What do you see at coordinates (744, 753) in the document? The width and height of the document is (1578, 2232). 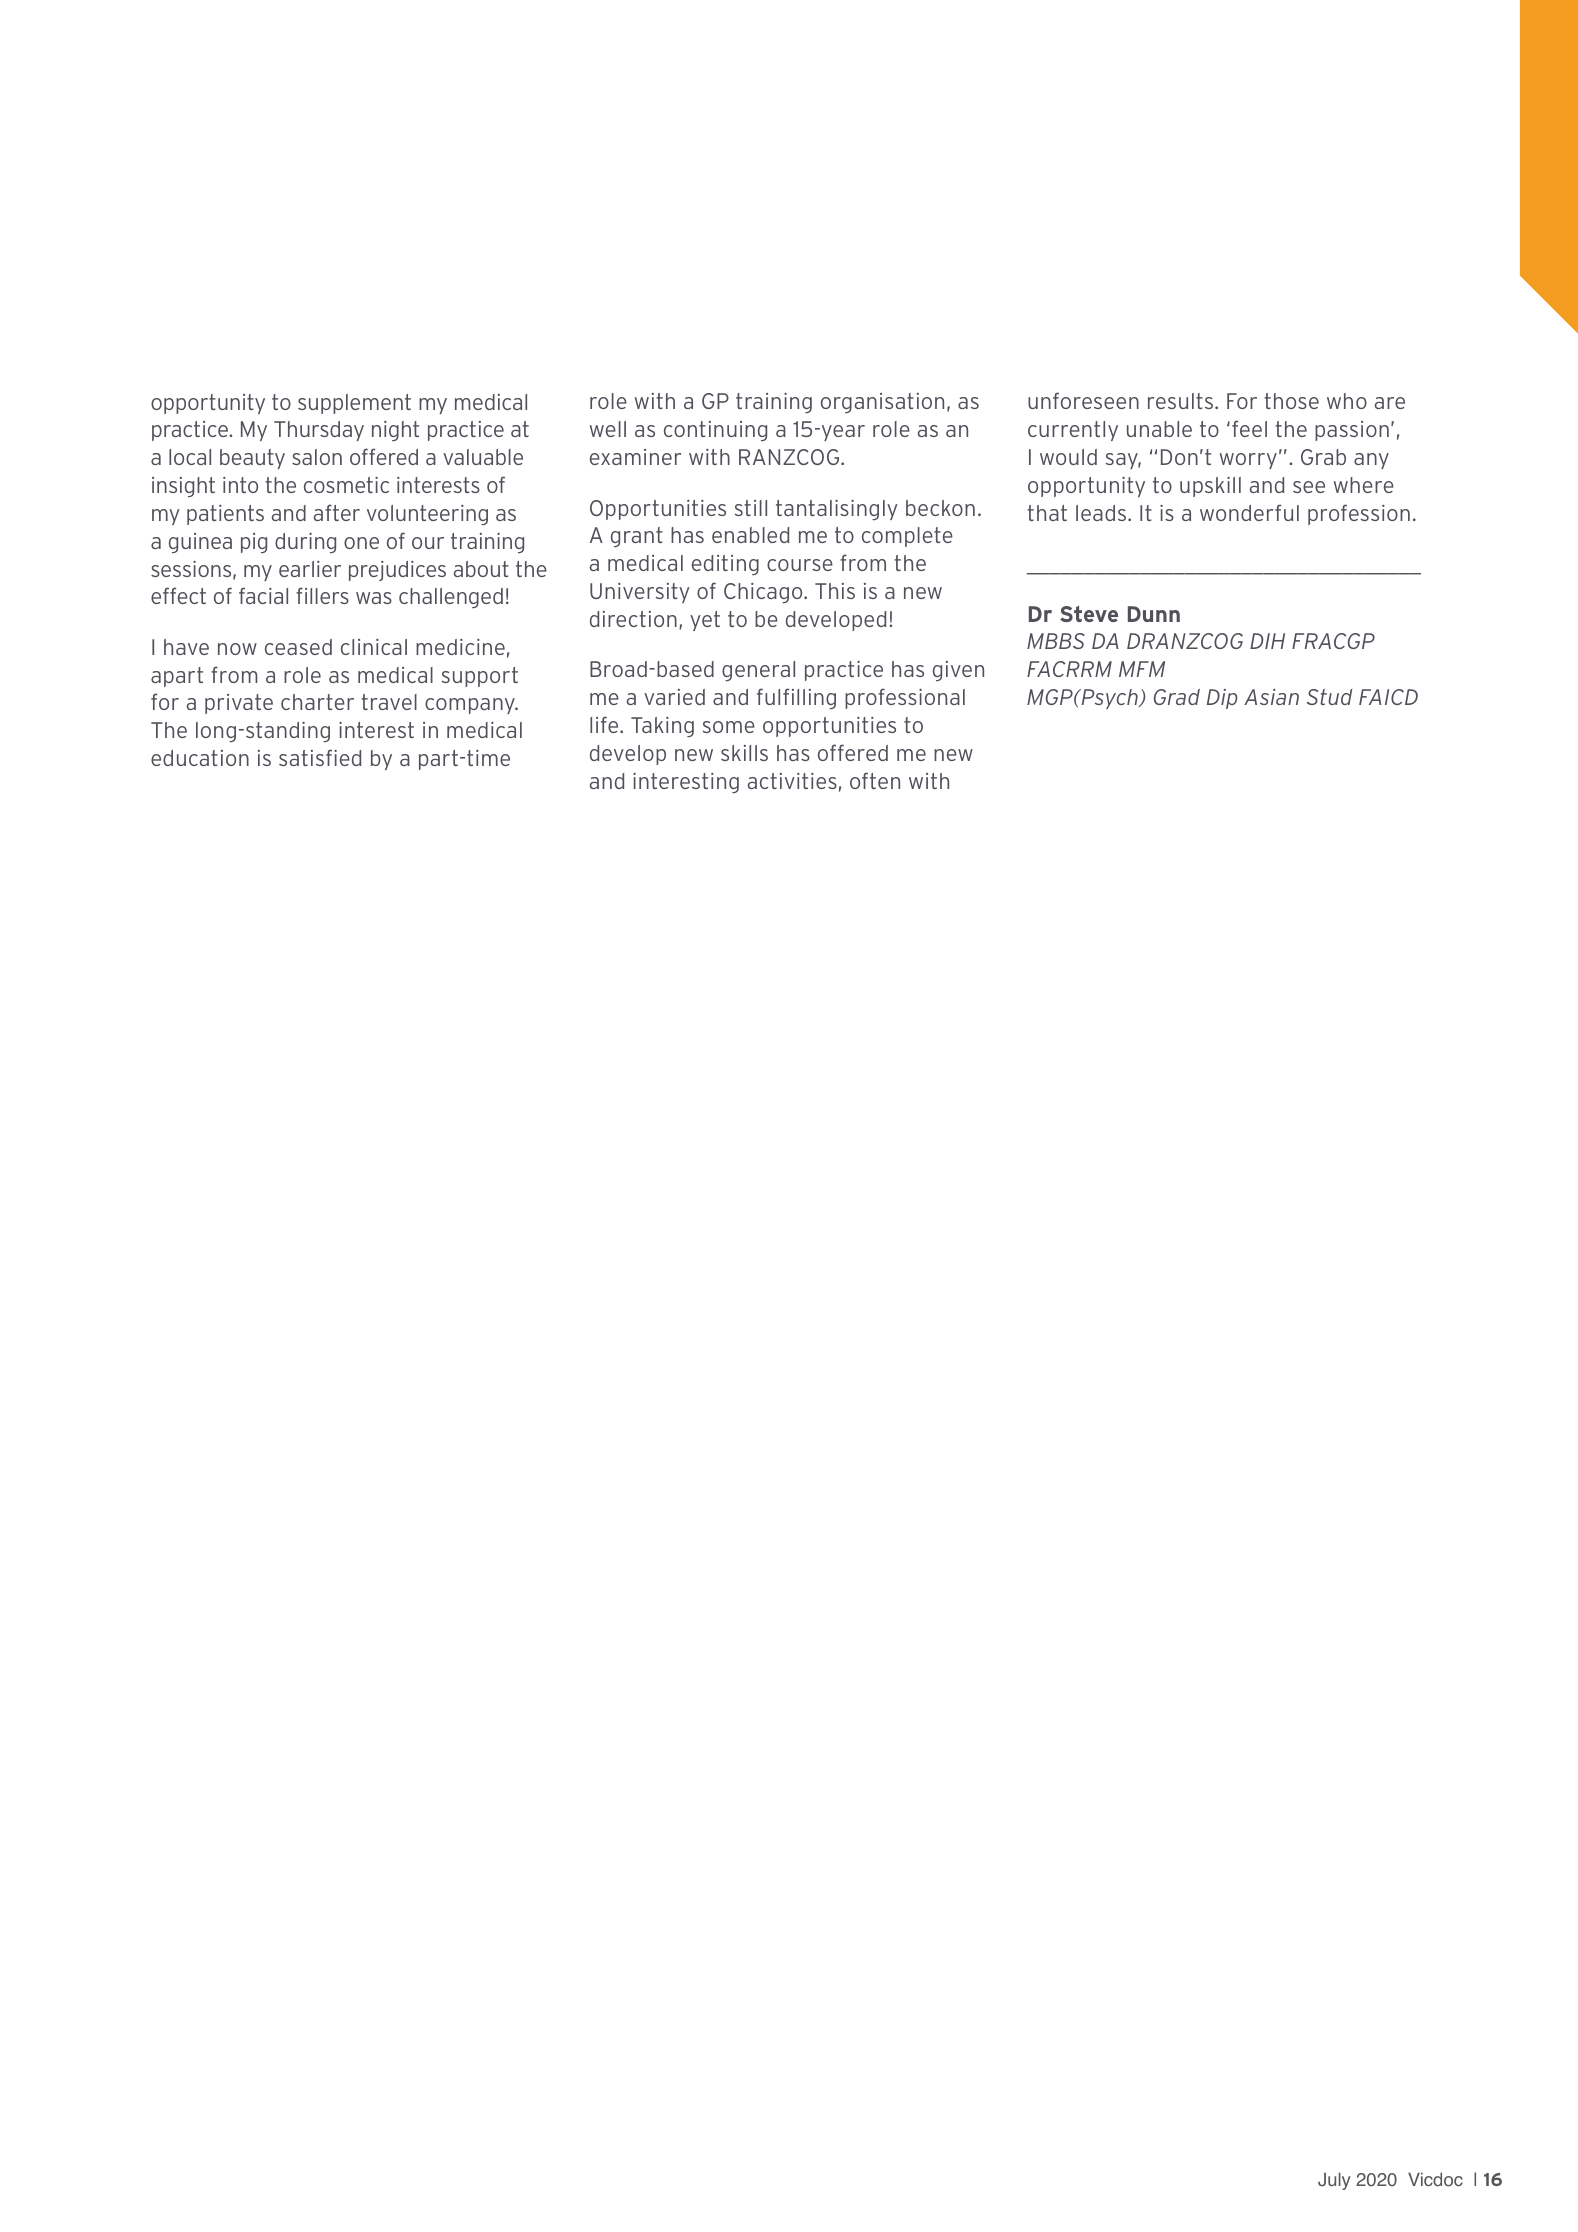 I see `skills` at bounding box center [744, 753].
